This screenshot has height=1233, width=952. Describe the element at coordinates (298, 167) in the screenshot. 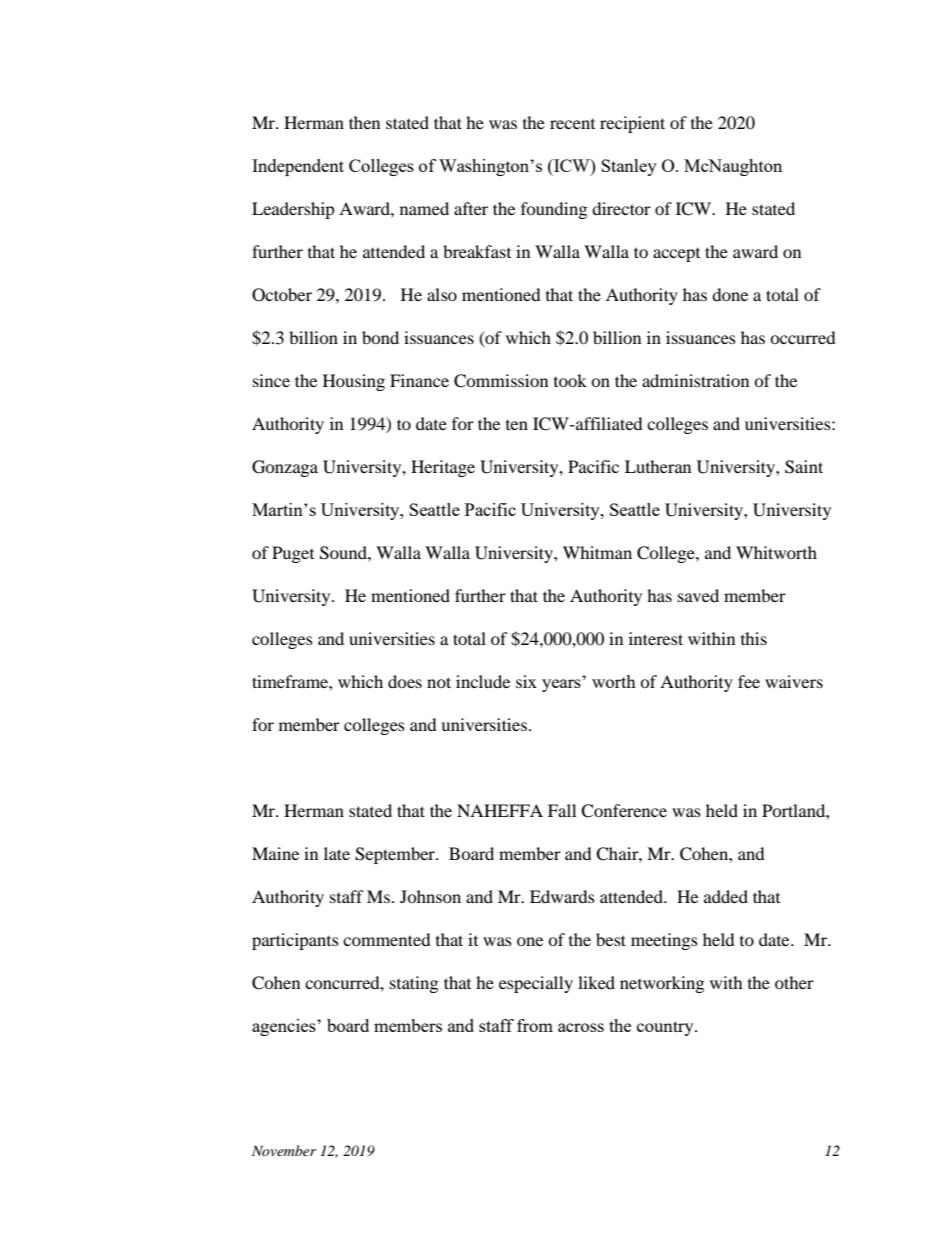

I see `Independent` at that location.
